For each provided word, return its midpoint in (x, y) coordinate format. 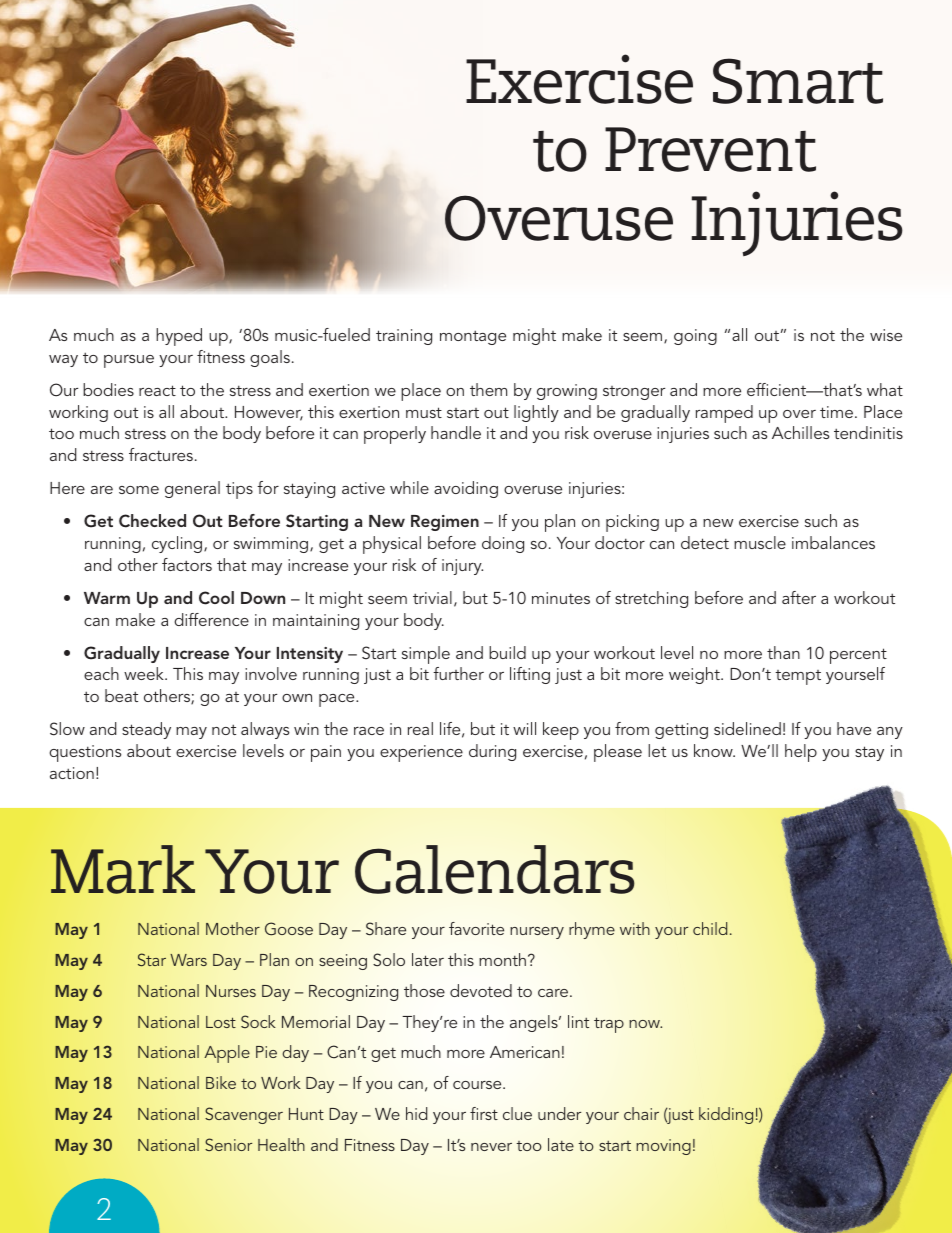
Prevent (710, 149)
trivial (432, 597)
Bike (221, 1082)
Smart (798, 81)
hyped (179, 337)
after (799, 597)
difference (211, 619)
